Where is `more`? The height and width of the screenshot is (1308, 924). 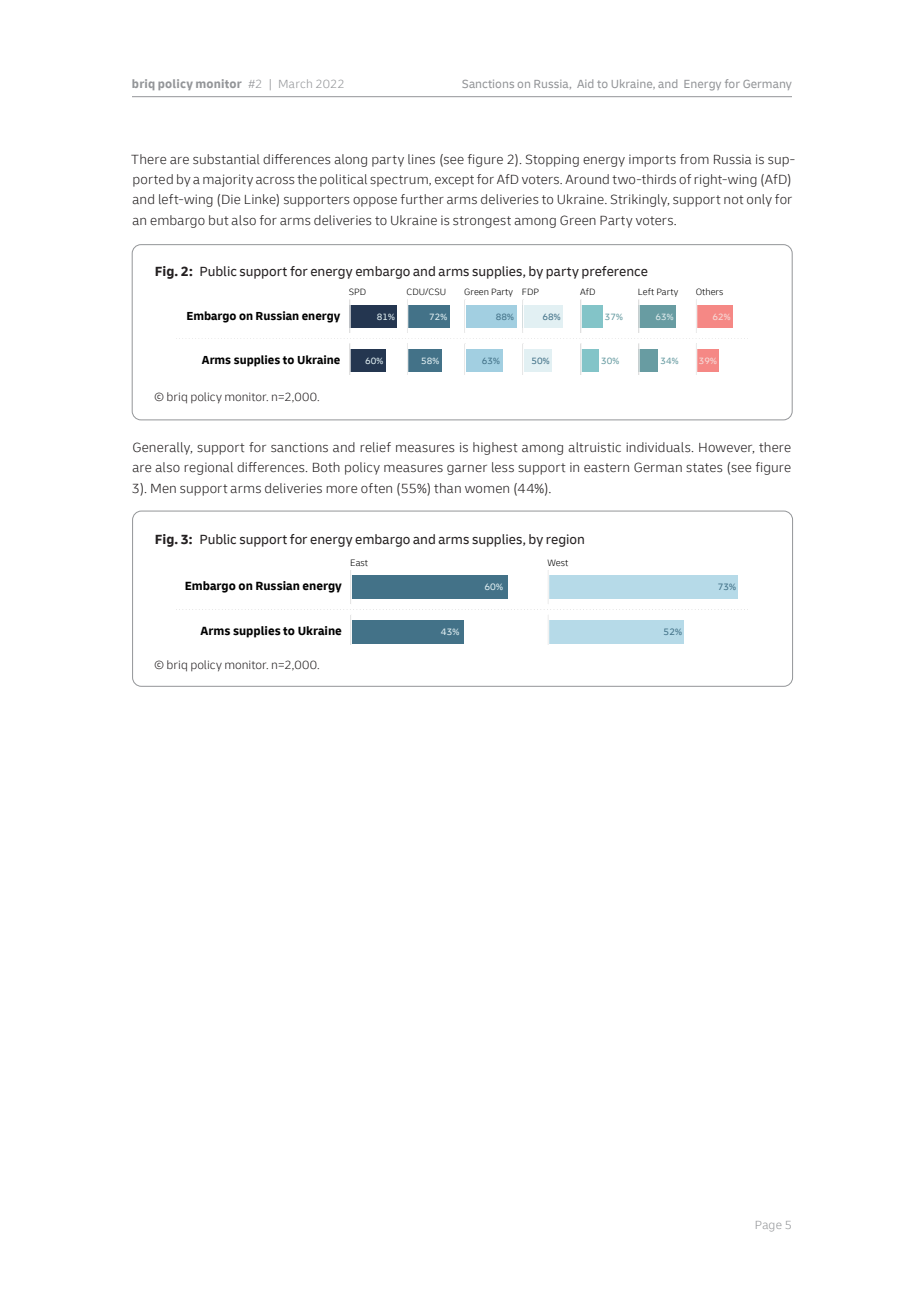 more is located at coordinates (341, 489).
